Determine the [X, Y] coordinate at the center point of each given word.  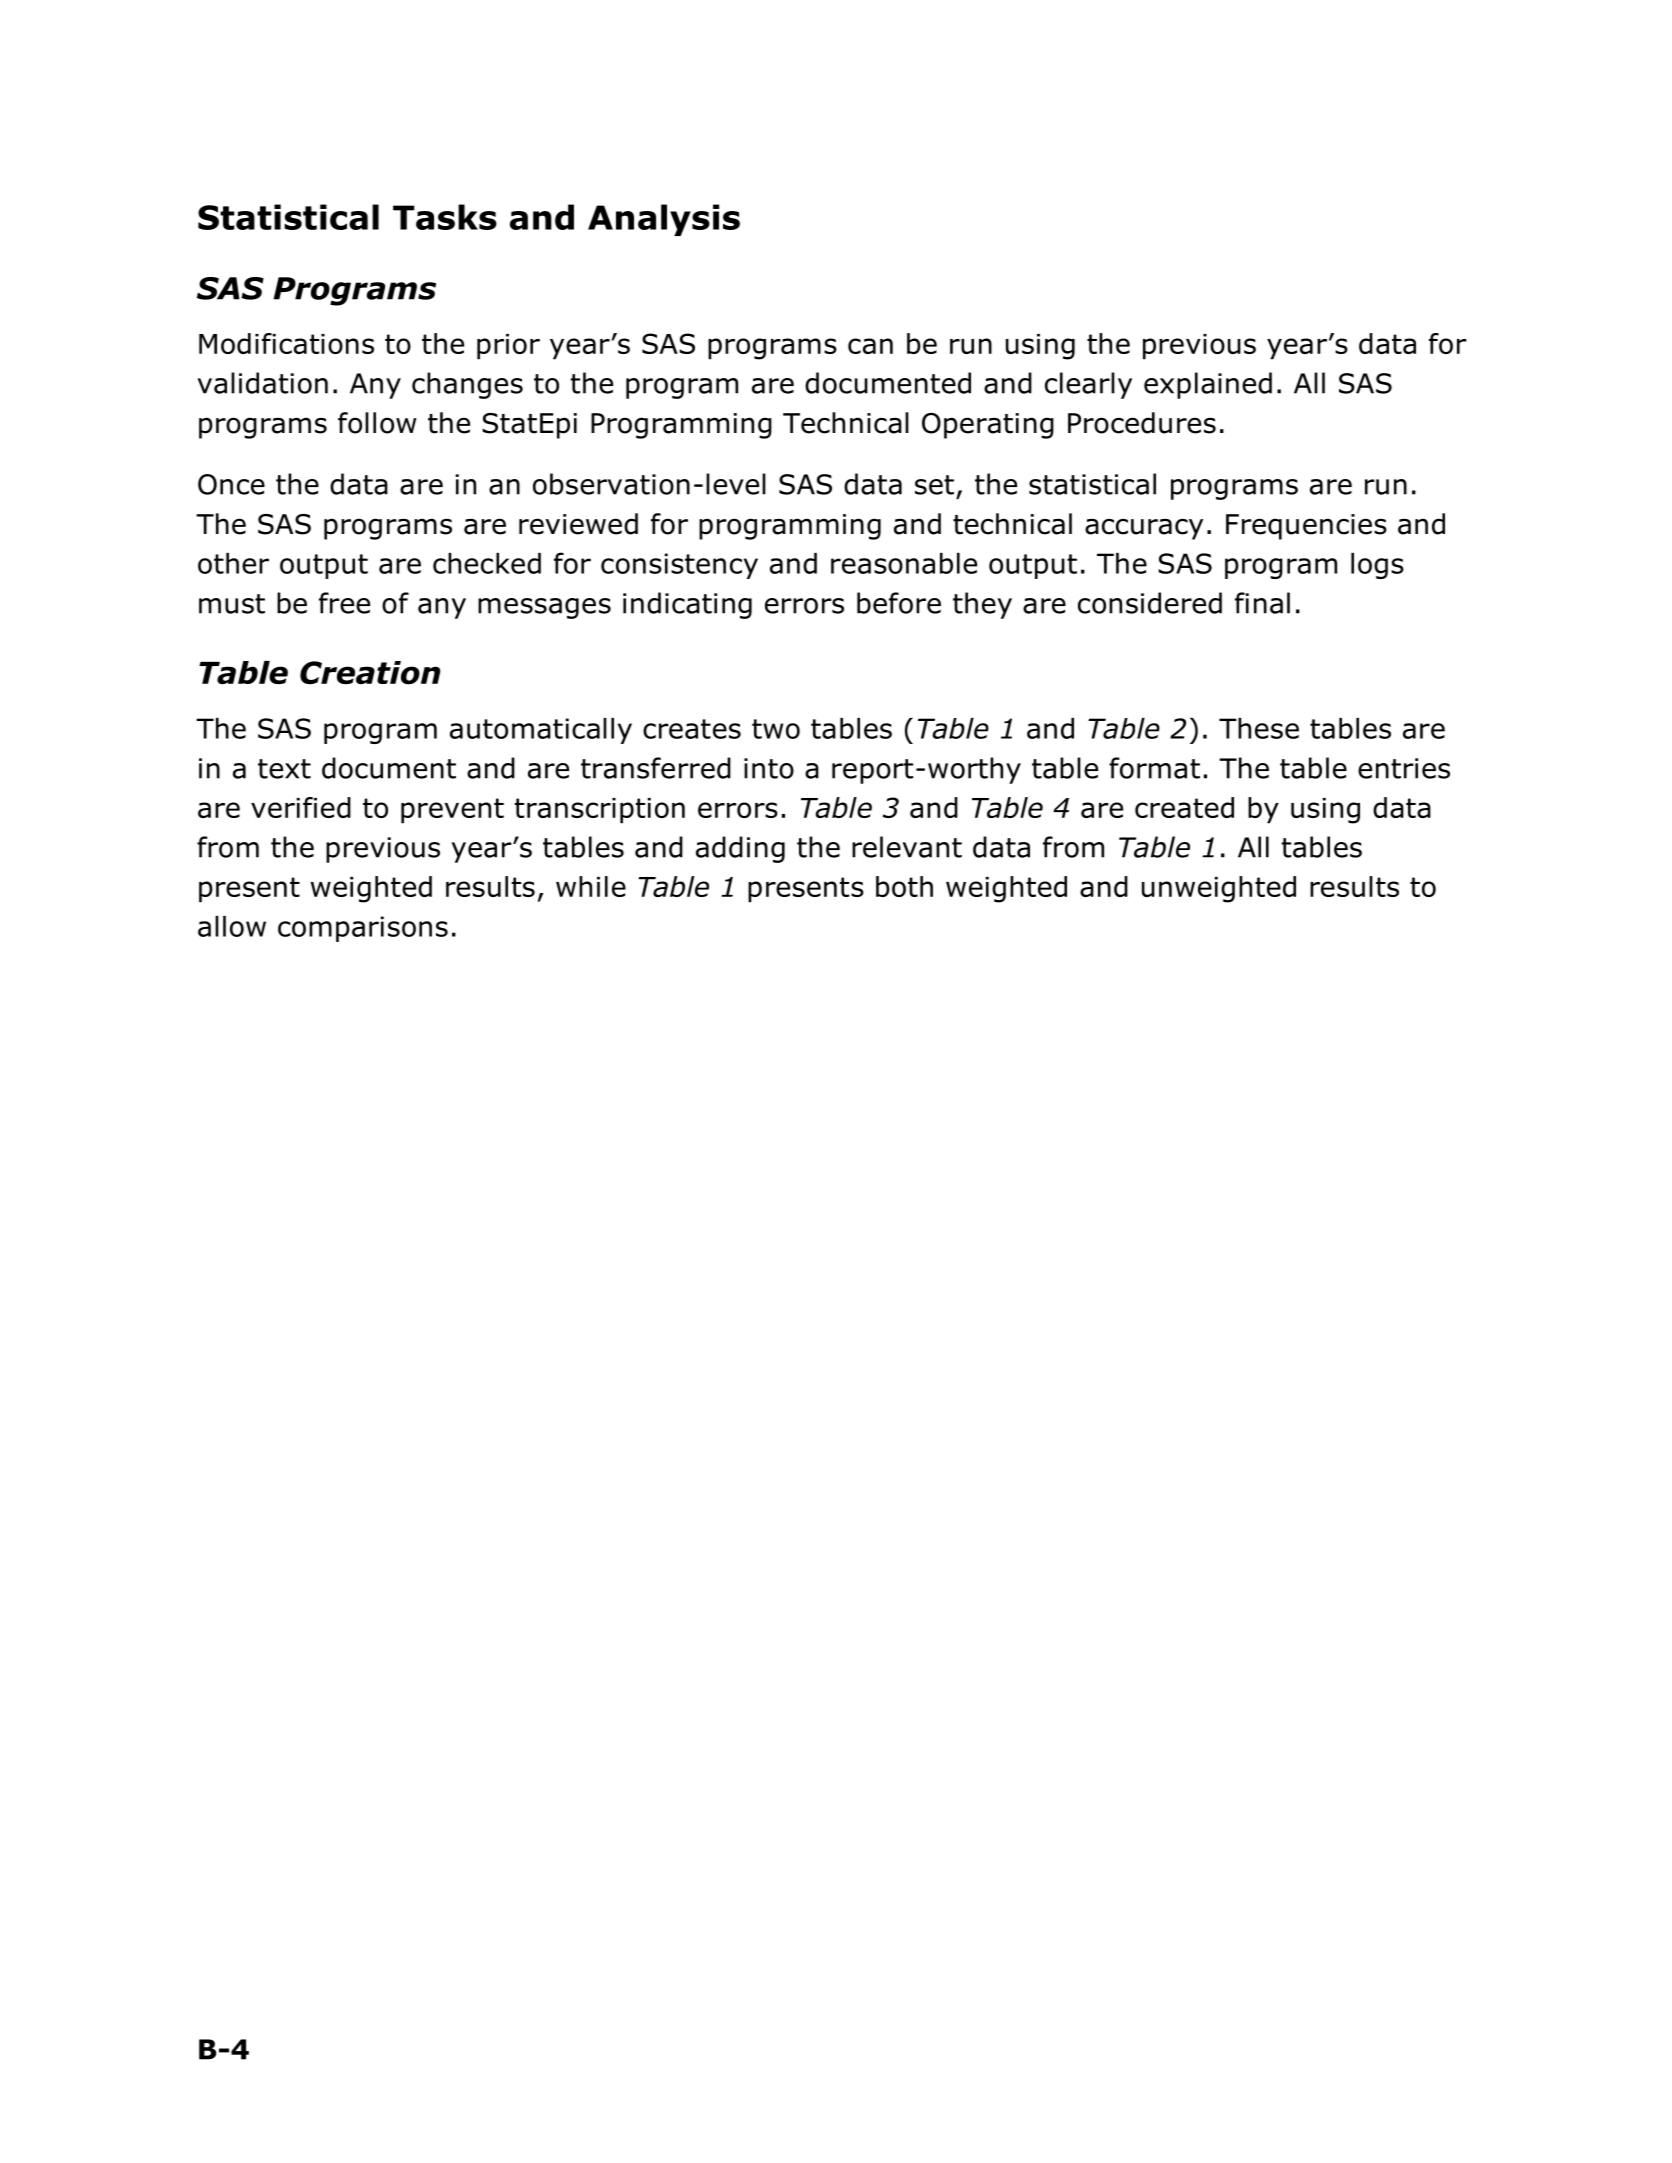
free [344, 603]
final [1262, 603]
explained [1208, 385]
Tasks [445, 217]
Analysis [664, 220]
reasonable [904, 563]
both [904, 886]
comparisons [363, 929]
